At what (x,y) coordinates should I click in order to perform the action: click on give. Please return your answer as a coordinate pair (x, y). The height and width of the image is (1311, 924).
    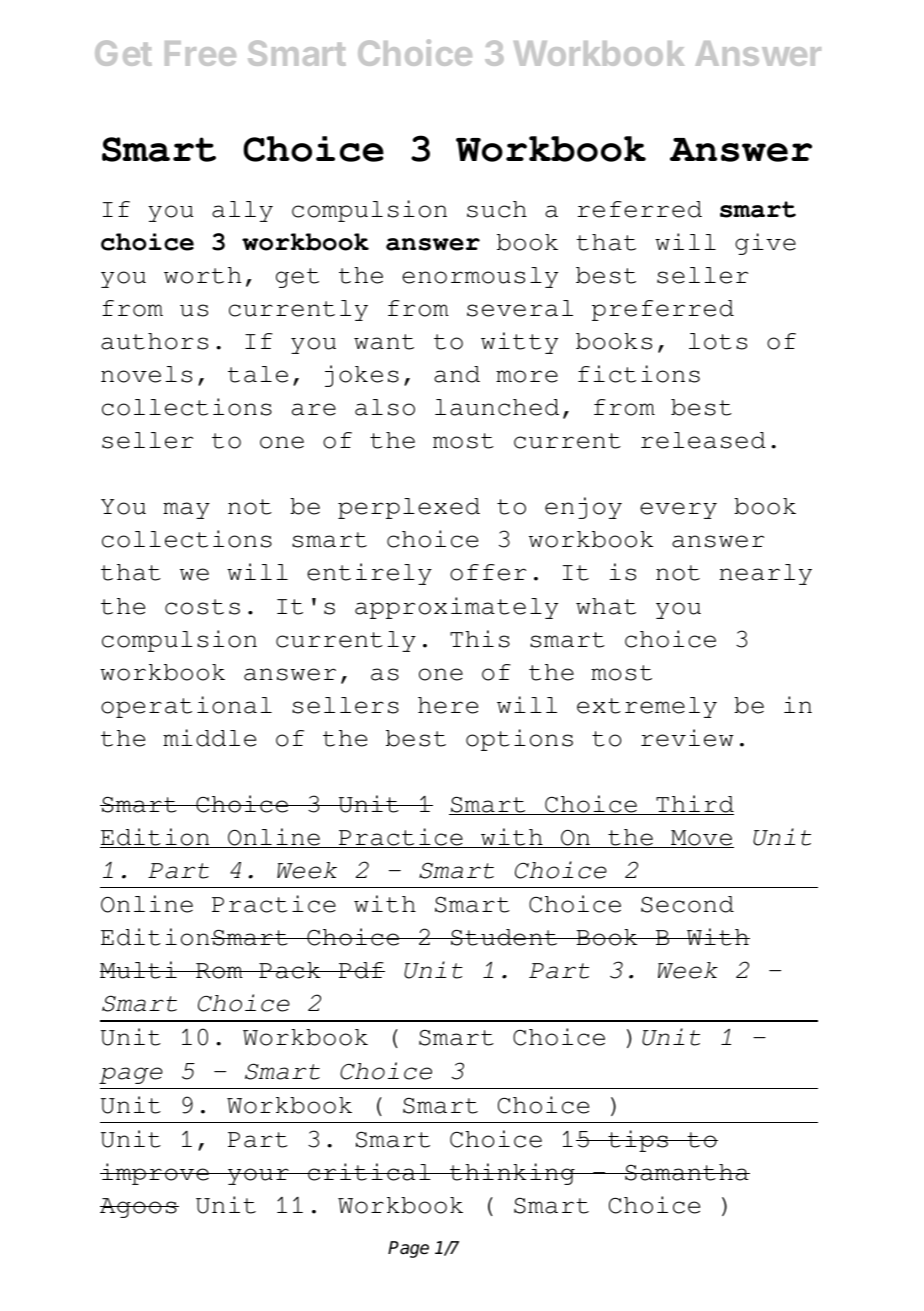
    Looking at the image, I should click on (765, 244).
